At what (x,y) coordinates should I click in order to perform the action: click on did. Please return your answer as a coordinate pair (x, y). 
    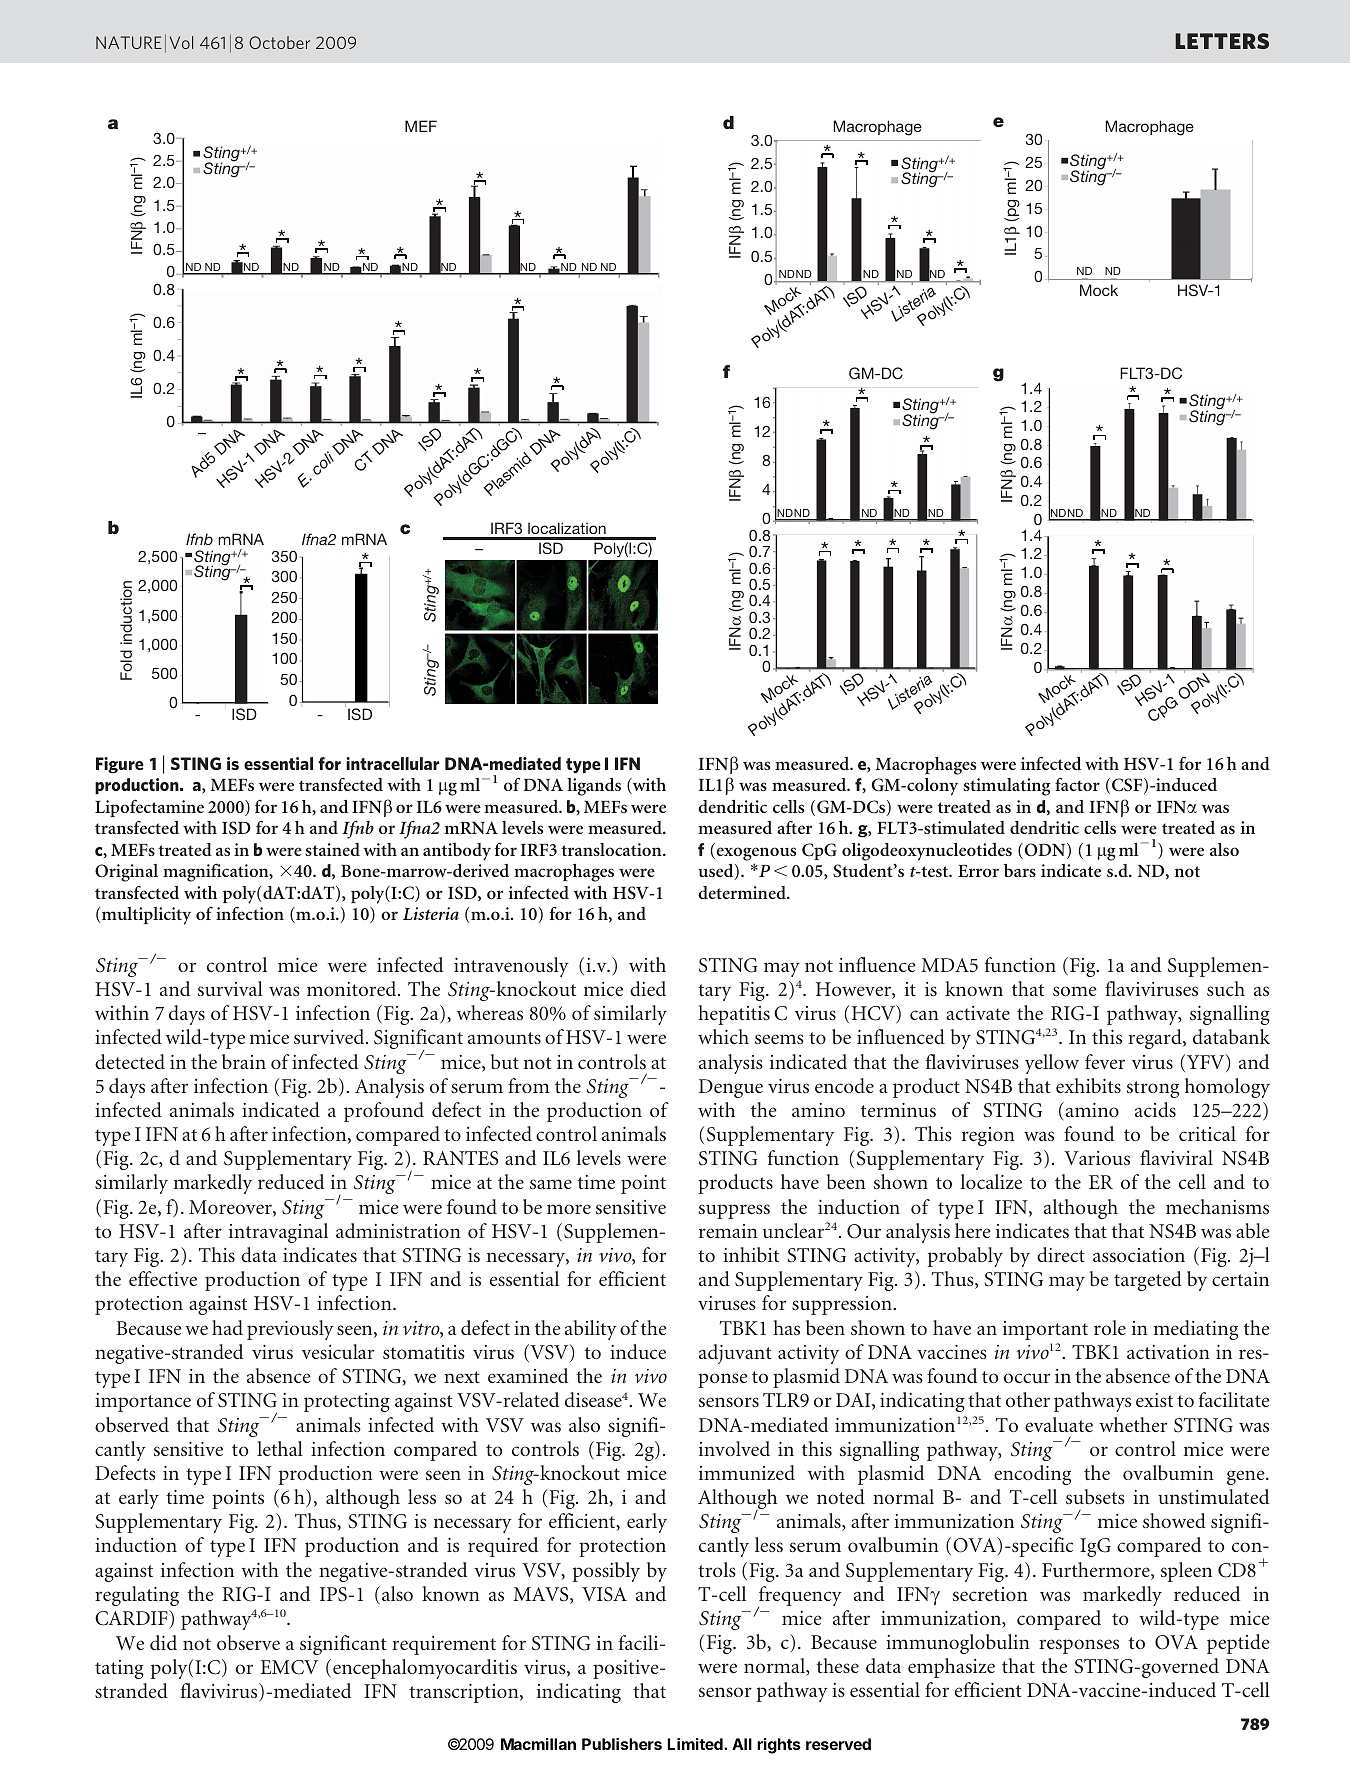
    Looking at the image, I should click on (163, 1642).
